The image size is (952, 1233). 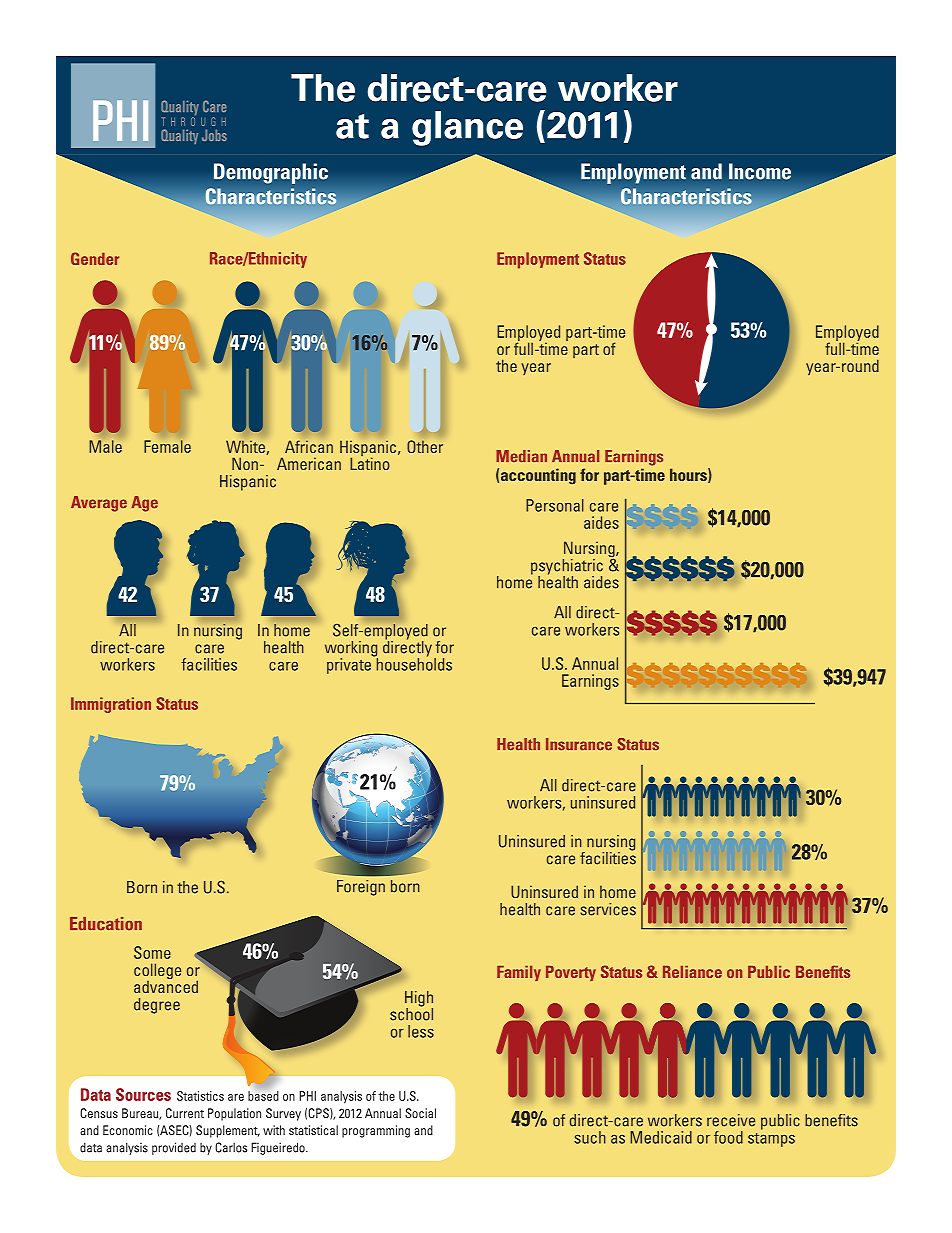 I want to click on Income, so click(x=760, y=171).
